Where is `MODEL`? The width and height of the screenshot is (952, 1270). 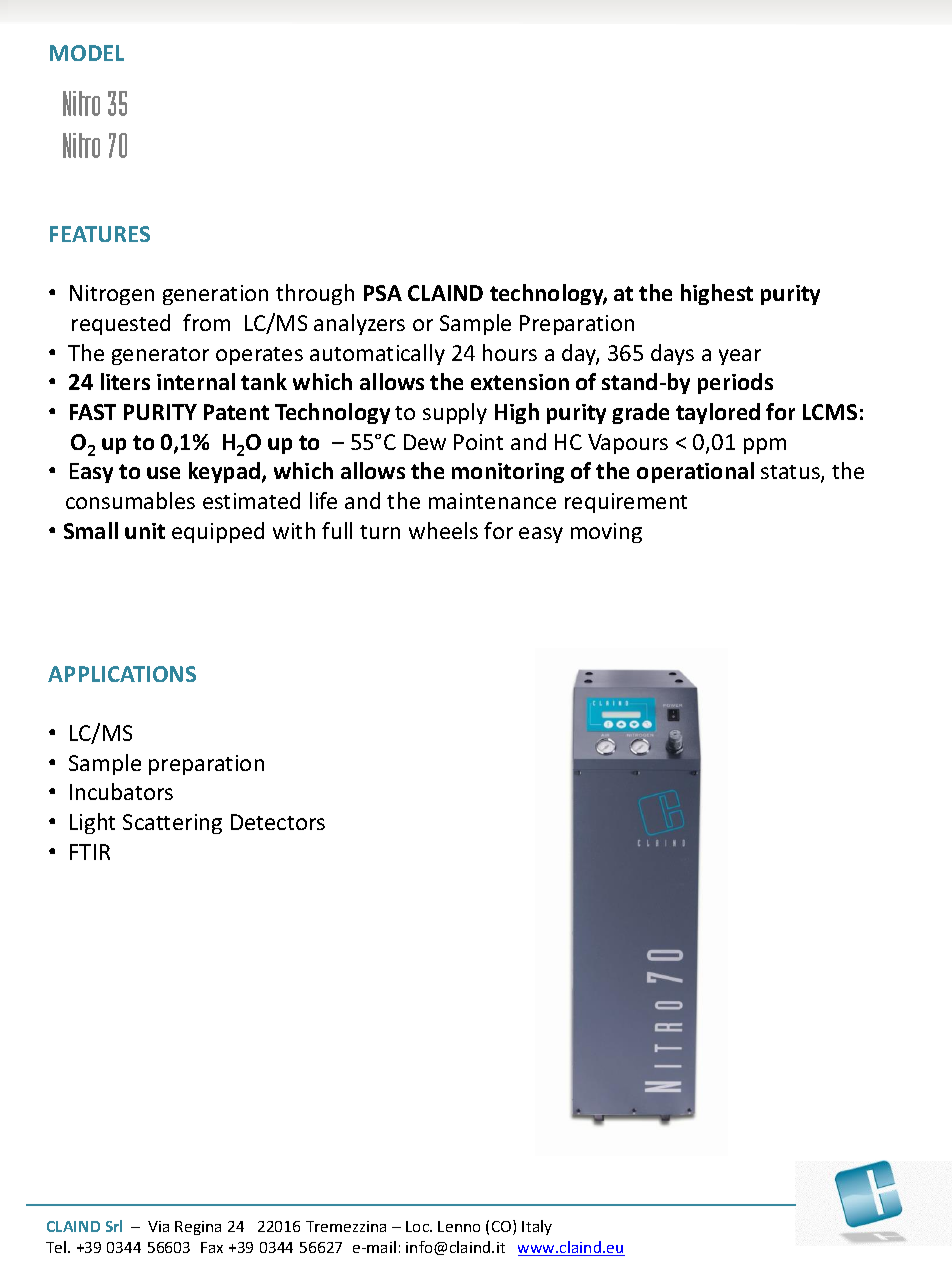 MODEL is located at coordinates (87, 53).
